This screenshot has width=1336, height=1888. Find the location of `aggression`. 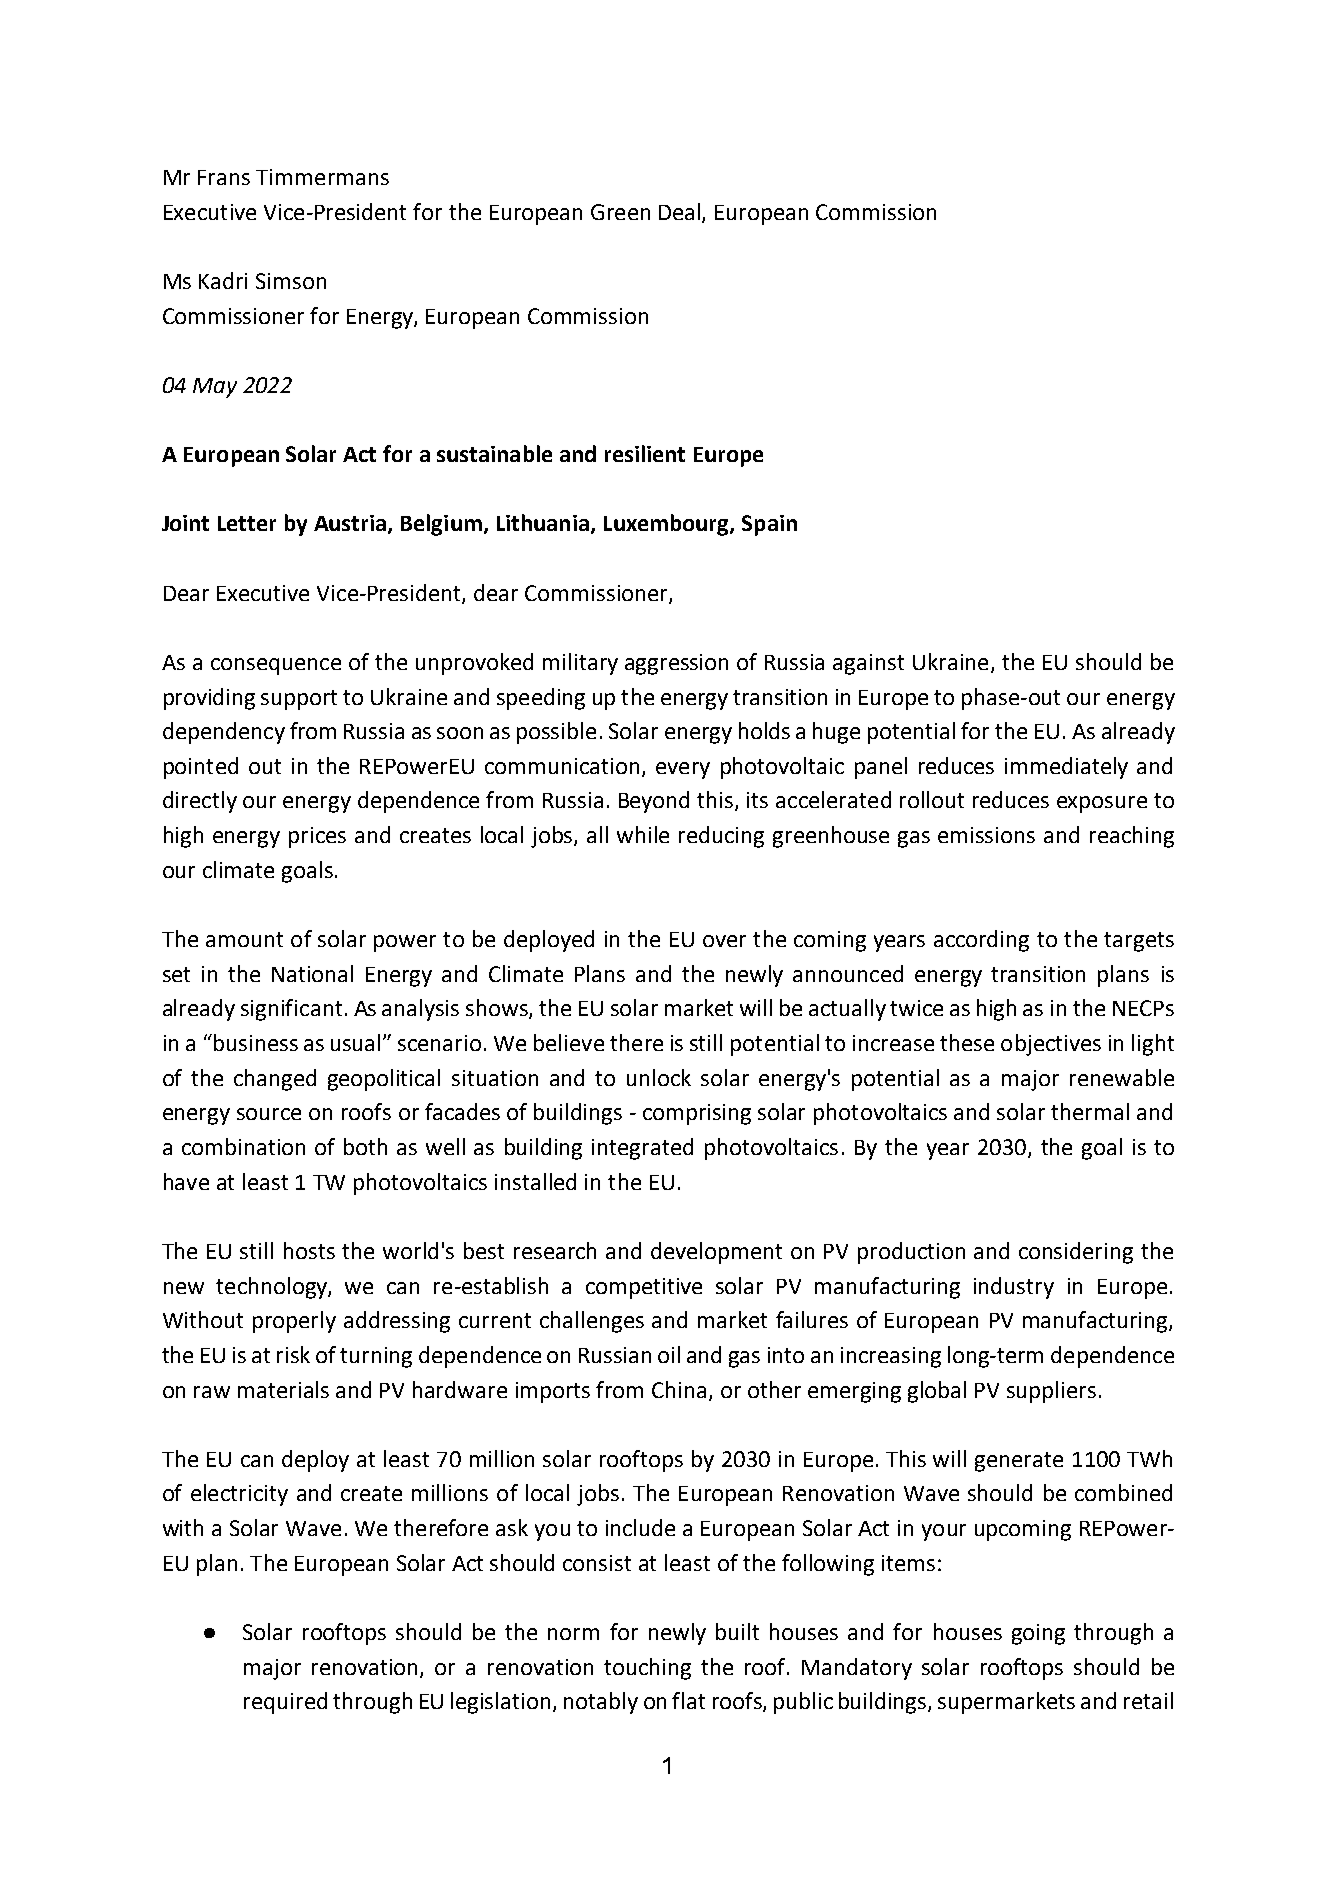

aggression is located at coordinates (676, 664).
